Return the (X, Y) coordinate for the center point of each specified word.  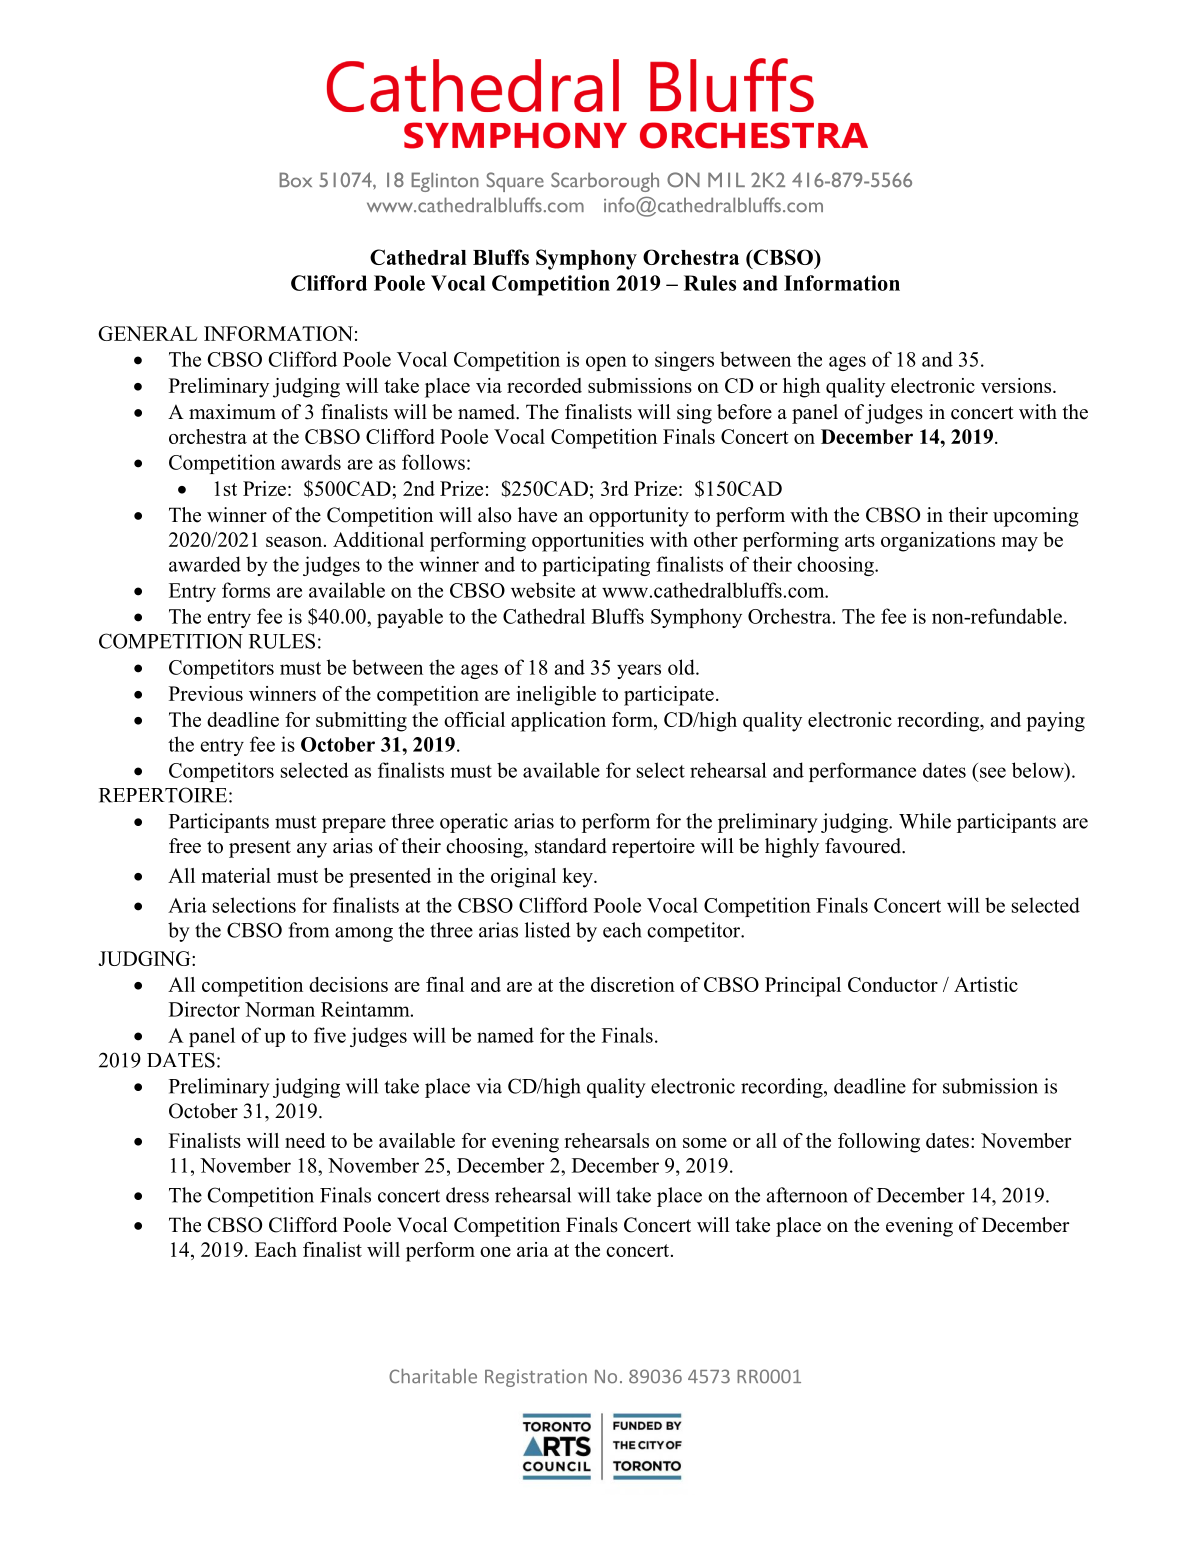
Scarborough (605, 182)
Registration (536, 1378)
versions (1017, 385)
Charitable (433, 1376)
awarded (205, 564)
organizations (938, 542)
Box (295, 180)
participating (596, 566)
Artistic (986, 984)
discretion (633, 984)
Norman (280, 1009)
